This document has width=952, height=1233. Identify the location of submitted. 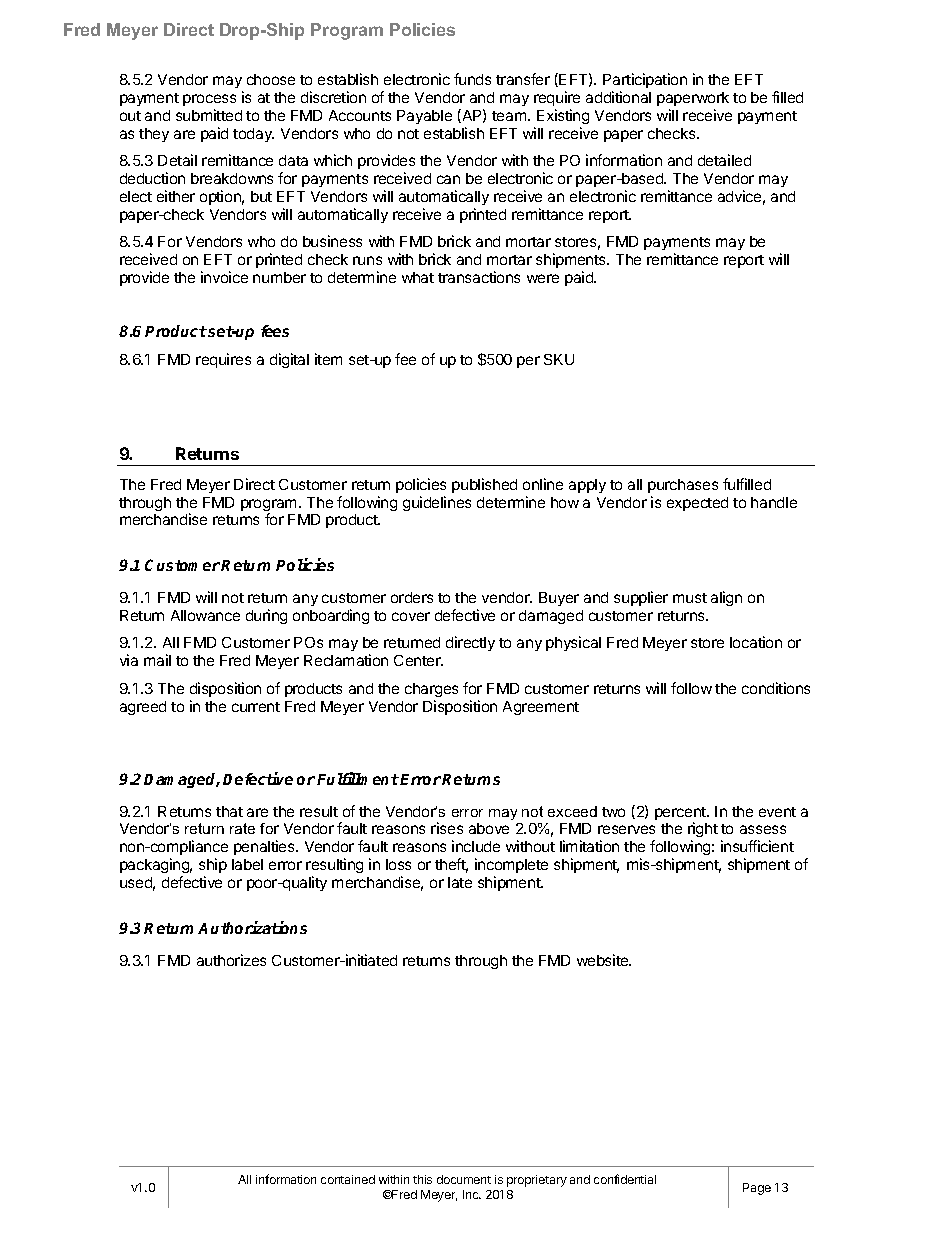
(209, 115).
